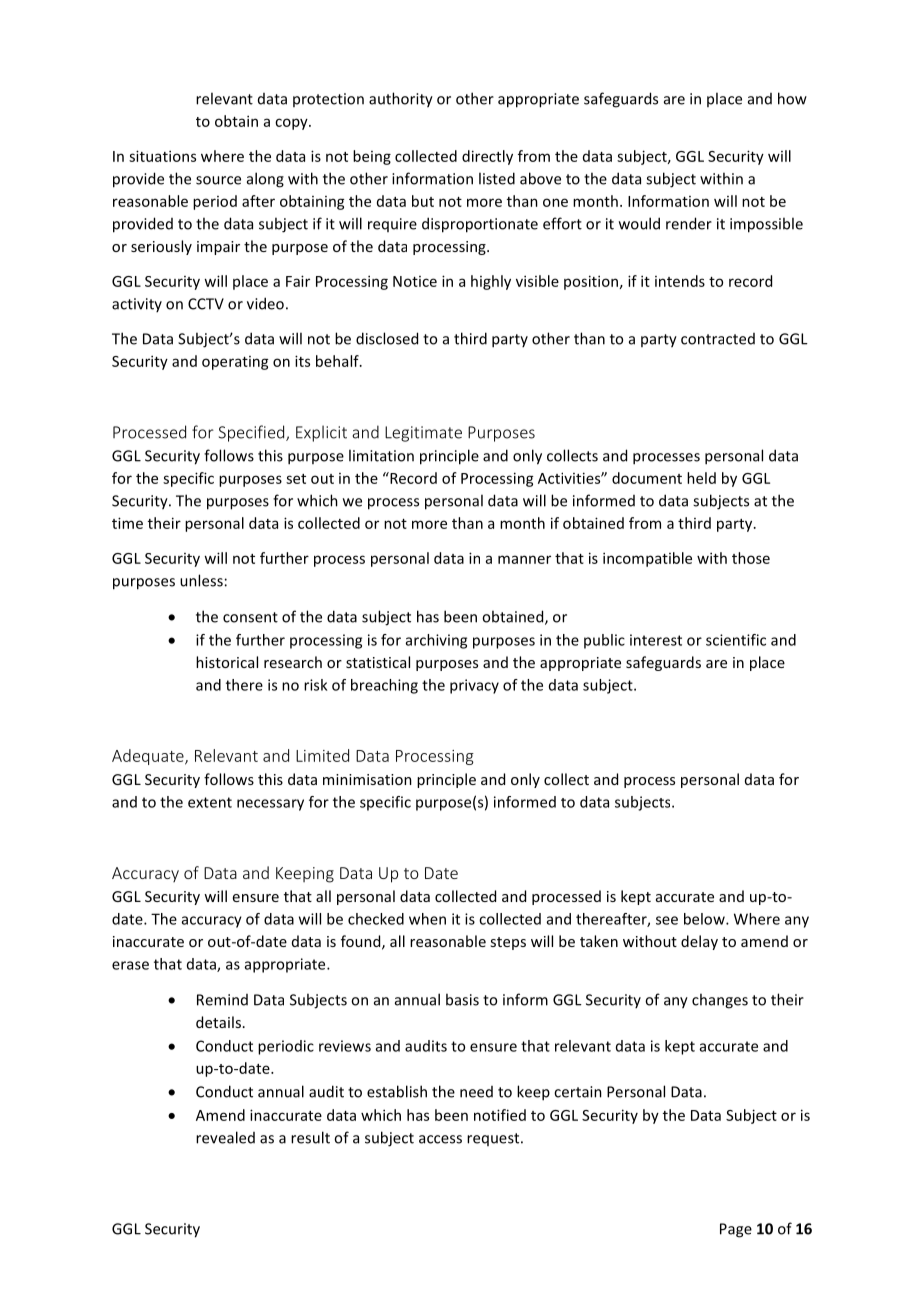  What do you see at coordinates (225, 1137) in the screenshot?
I see `revealed` at bounding box center [225, 1137].
